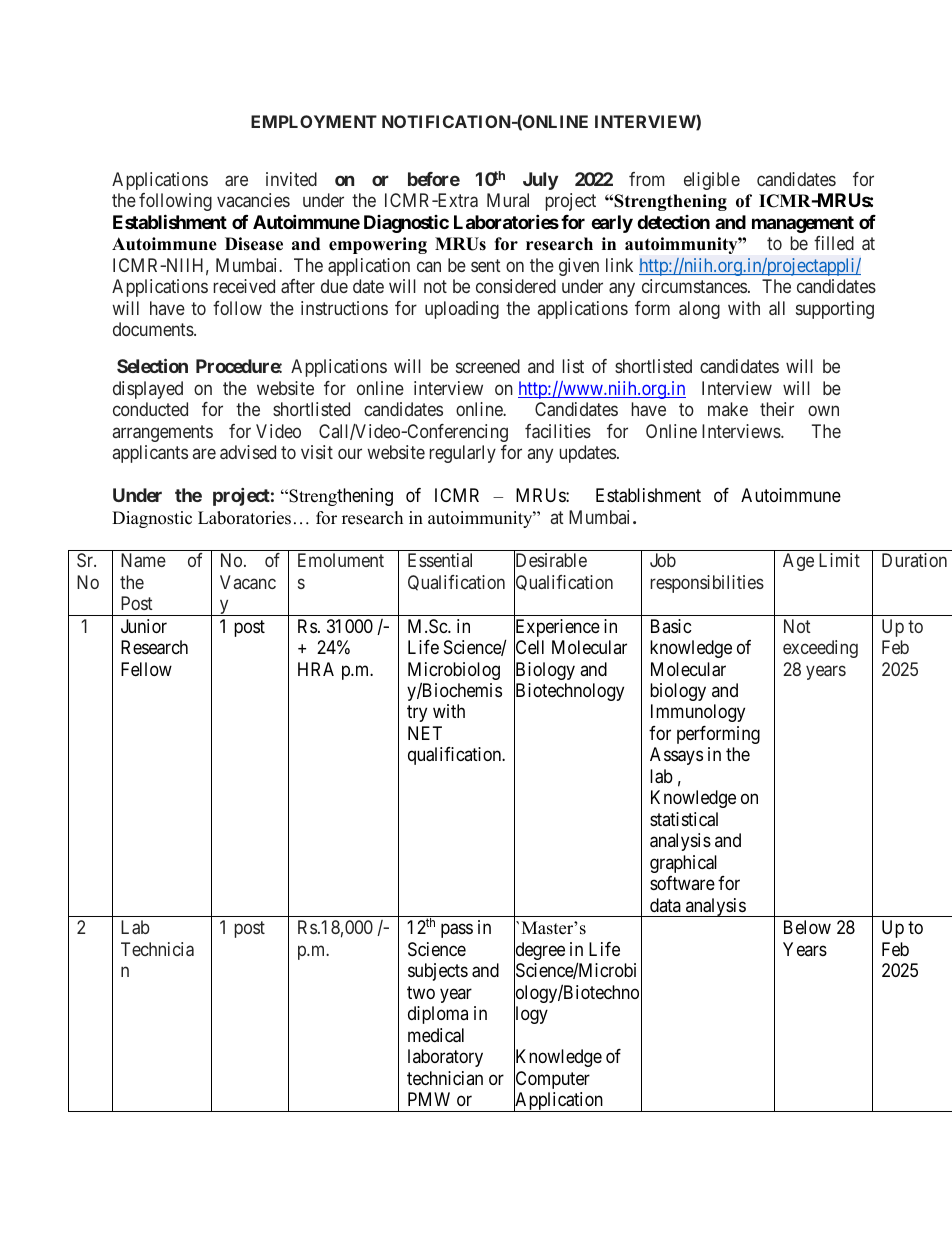 The image size is (952, 1233). Describe the element at coordinates (712, 181) in the screenshot. I see `eligible` at that location.
